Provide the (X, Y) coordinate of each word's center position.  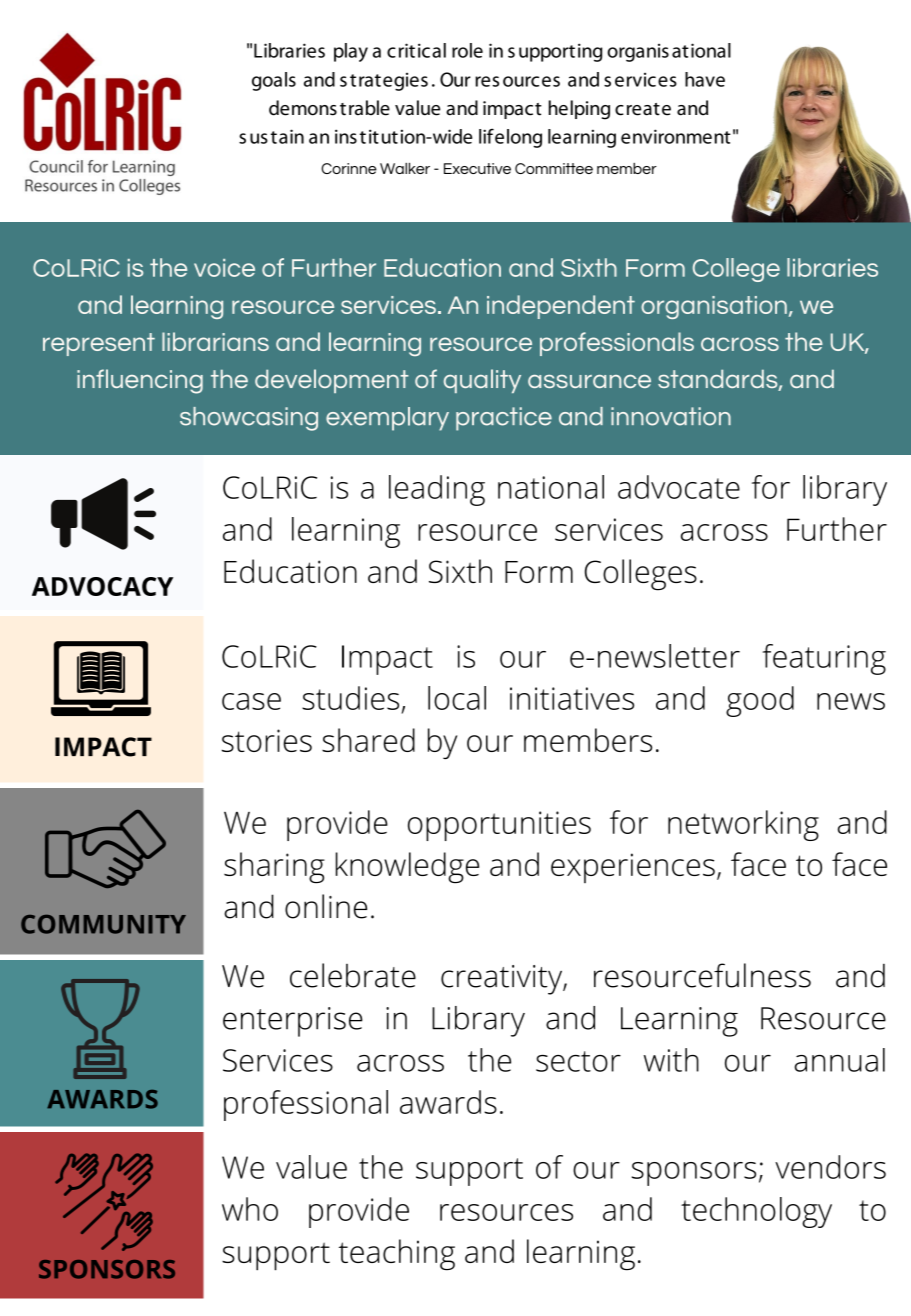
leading (437, 490)
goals (274, 81)
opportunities (499, 826)
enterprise (293, 1022)
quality (482, 381)
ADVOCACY (102, 586)
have (705, 79)
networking (743, 825)
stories (267, 740)
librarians (215, 341)
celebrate (353, 975)
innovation (671, 416)
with (671, 1060)
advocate (679, 487)
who (250, 1209)
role (467, 50)
